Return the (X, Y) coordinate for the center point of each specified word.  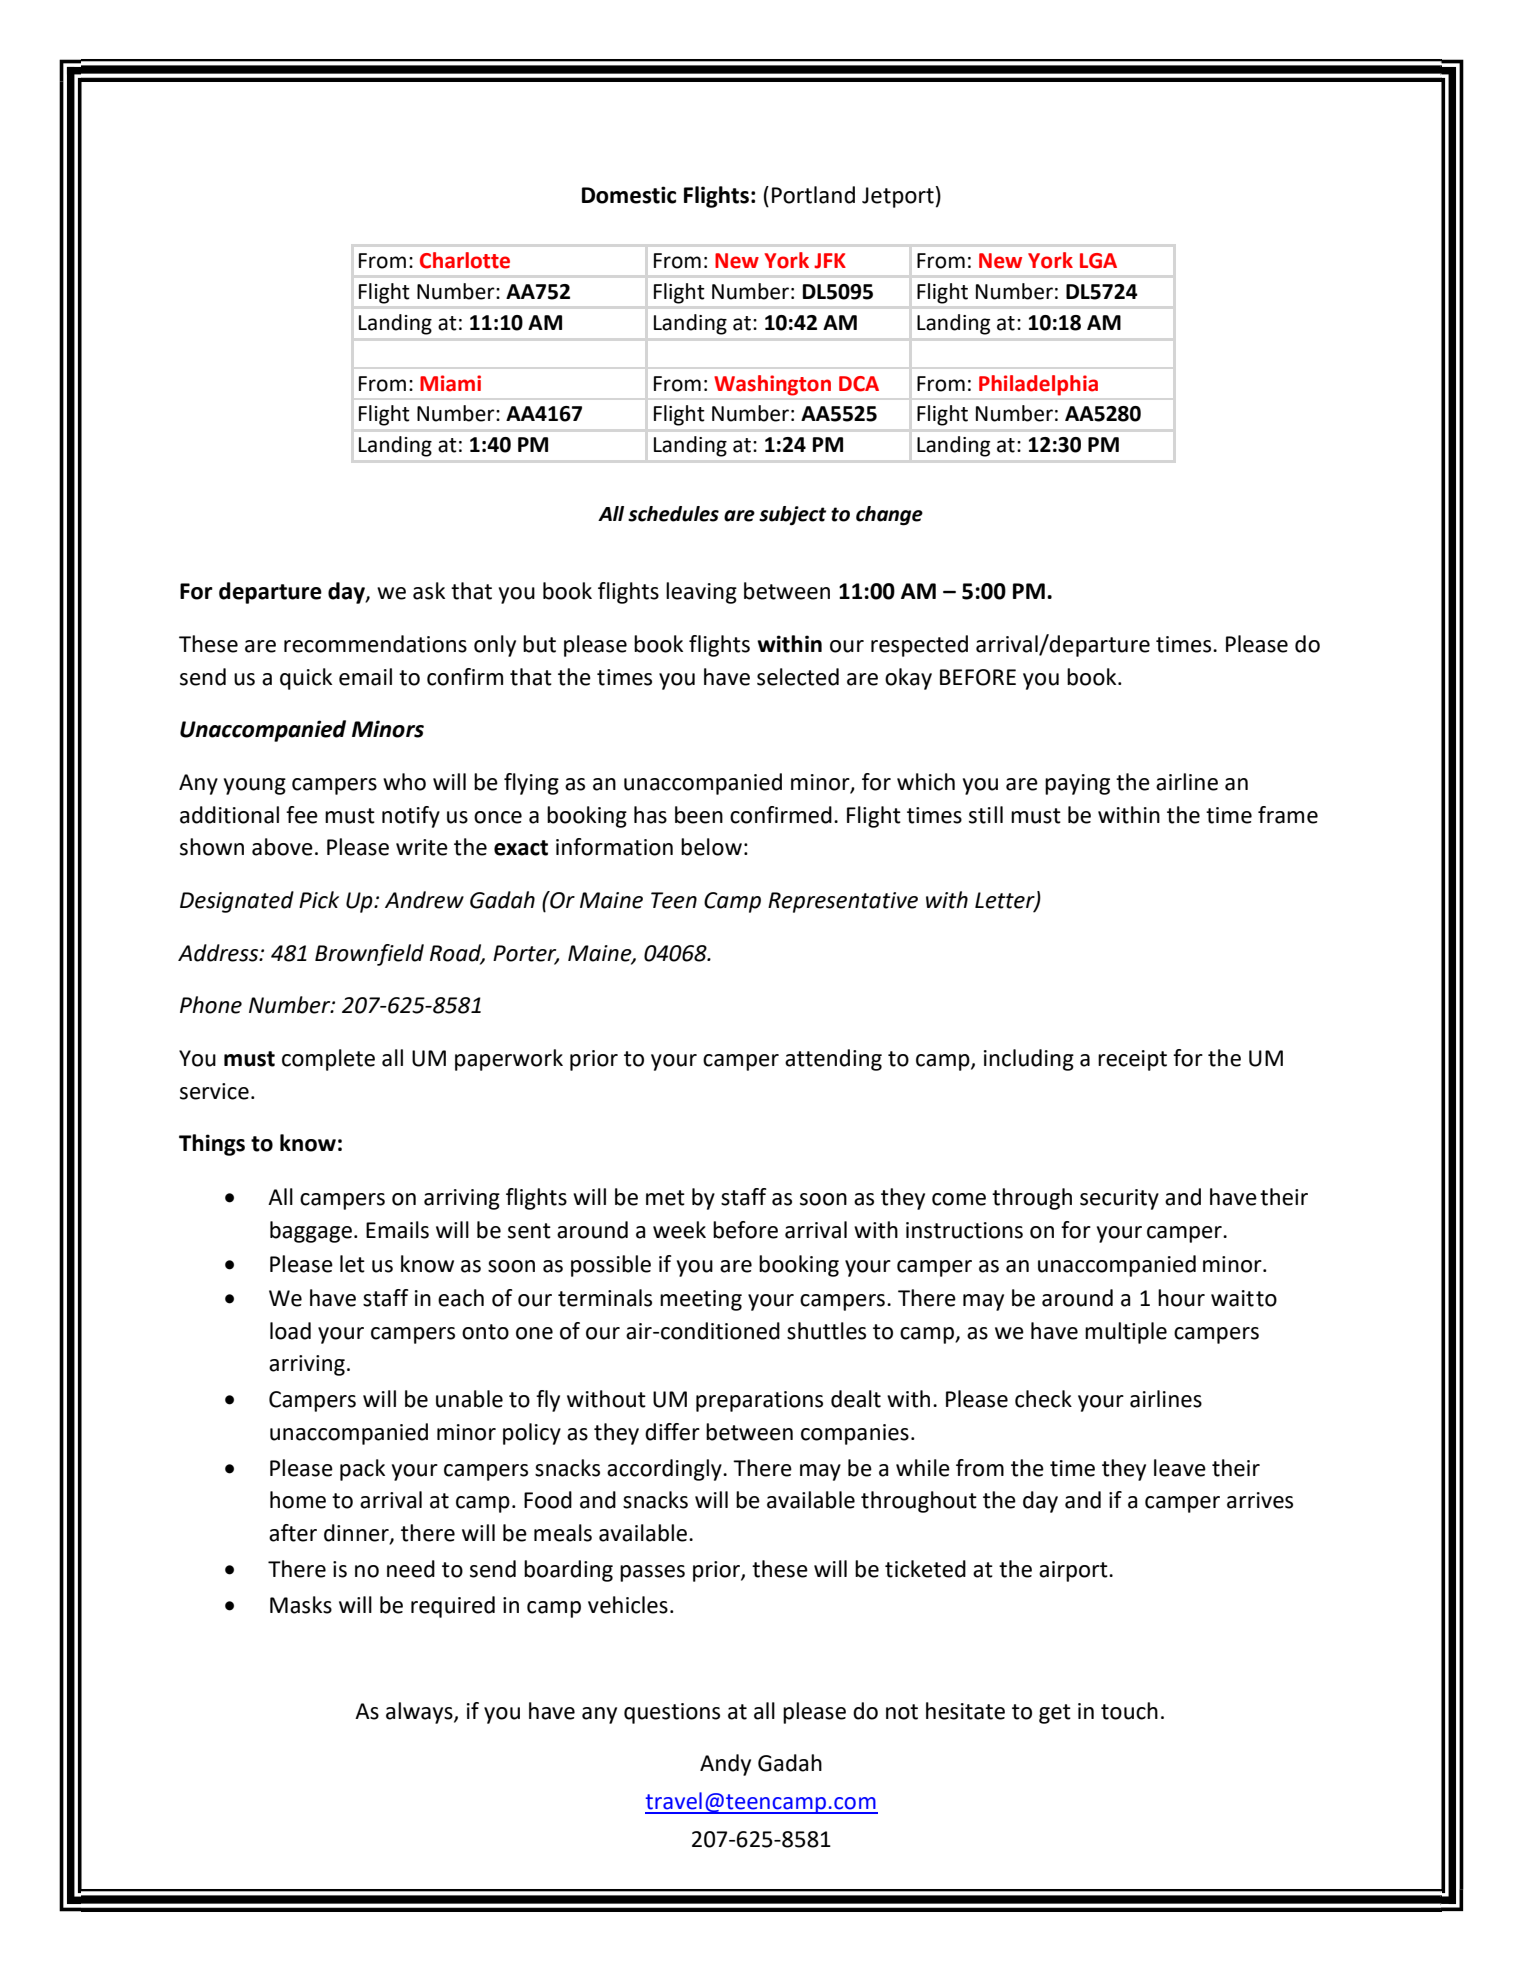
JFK (830, 261)
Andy (725, 1765)
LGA (1098, 261)
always (420, 1713)
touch (1129, 1711)
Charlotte (465, 260)
